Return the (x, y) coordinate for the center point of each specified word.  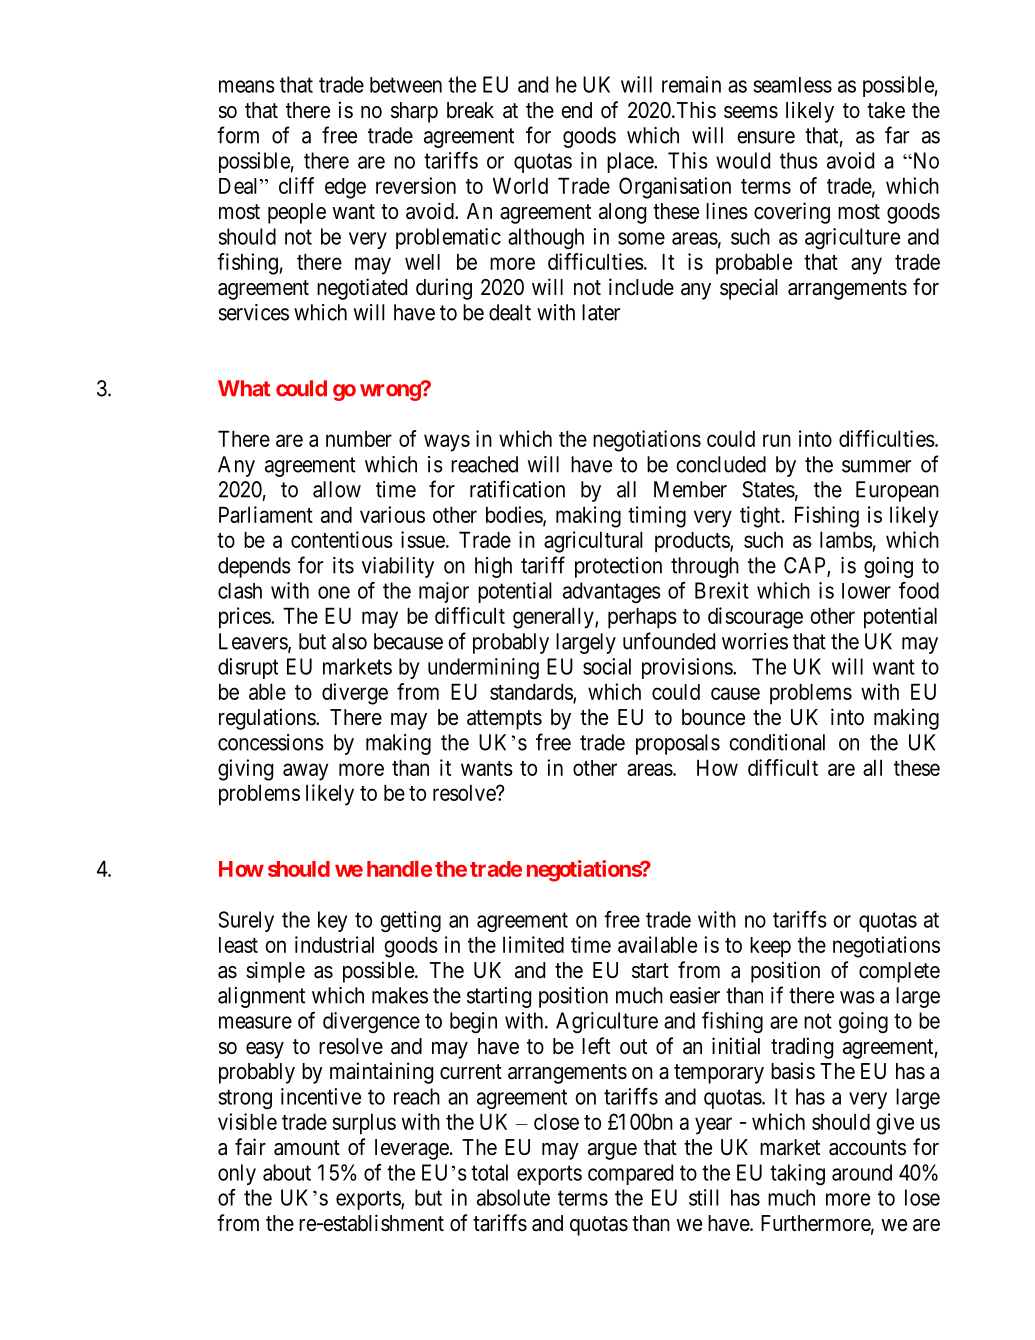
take (886, 110)
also (349, 641)
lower (866, 591)
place (631, 162)
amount (307, 1148)
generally (554, 618)
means (247, 86)
